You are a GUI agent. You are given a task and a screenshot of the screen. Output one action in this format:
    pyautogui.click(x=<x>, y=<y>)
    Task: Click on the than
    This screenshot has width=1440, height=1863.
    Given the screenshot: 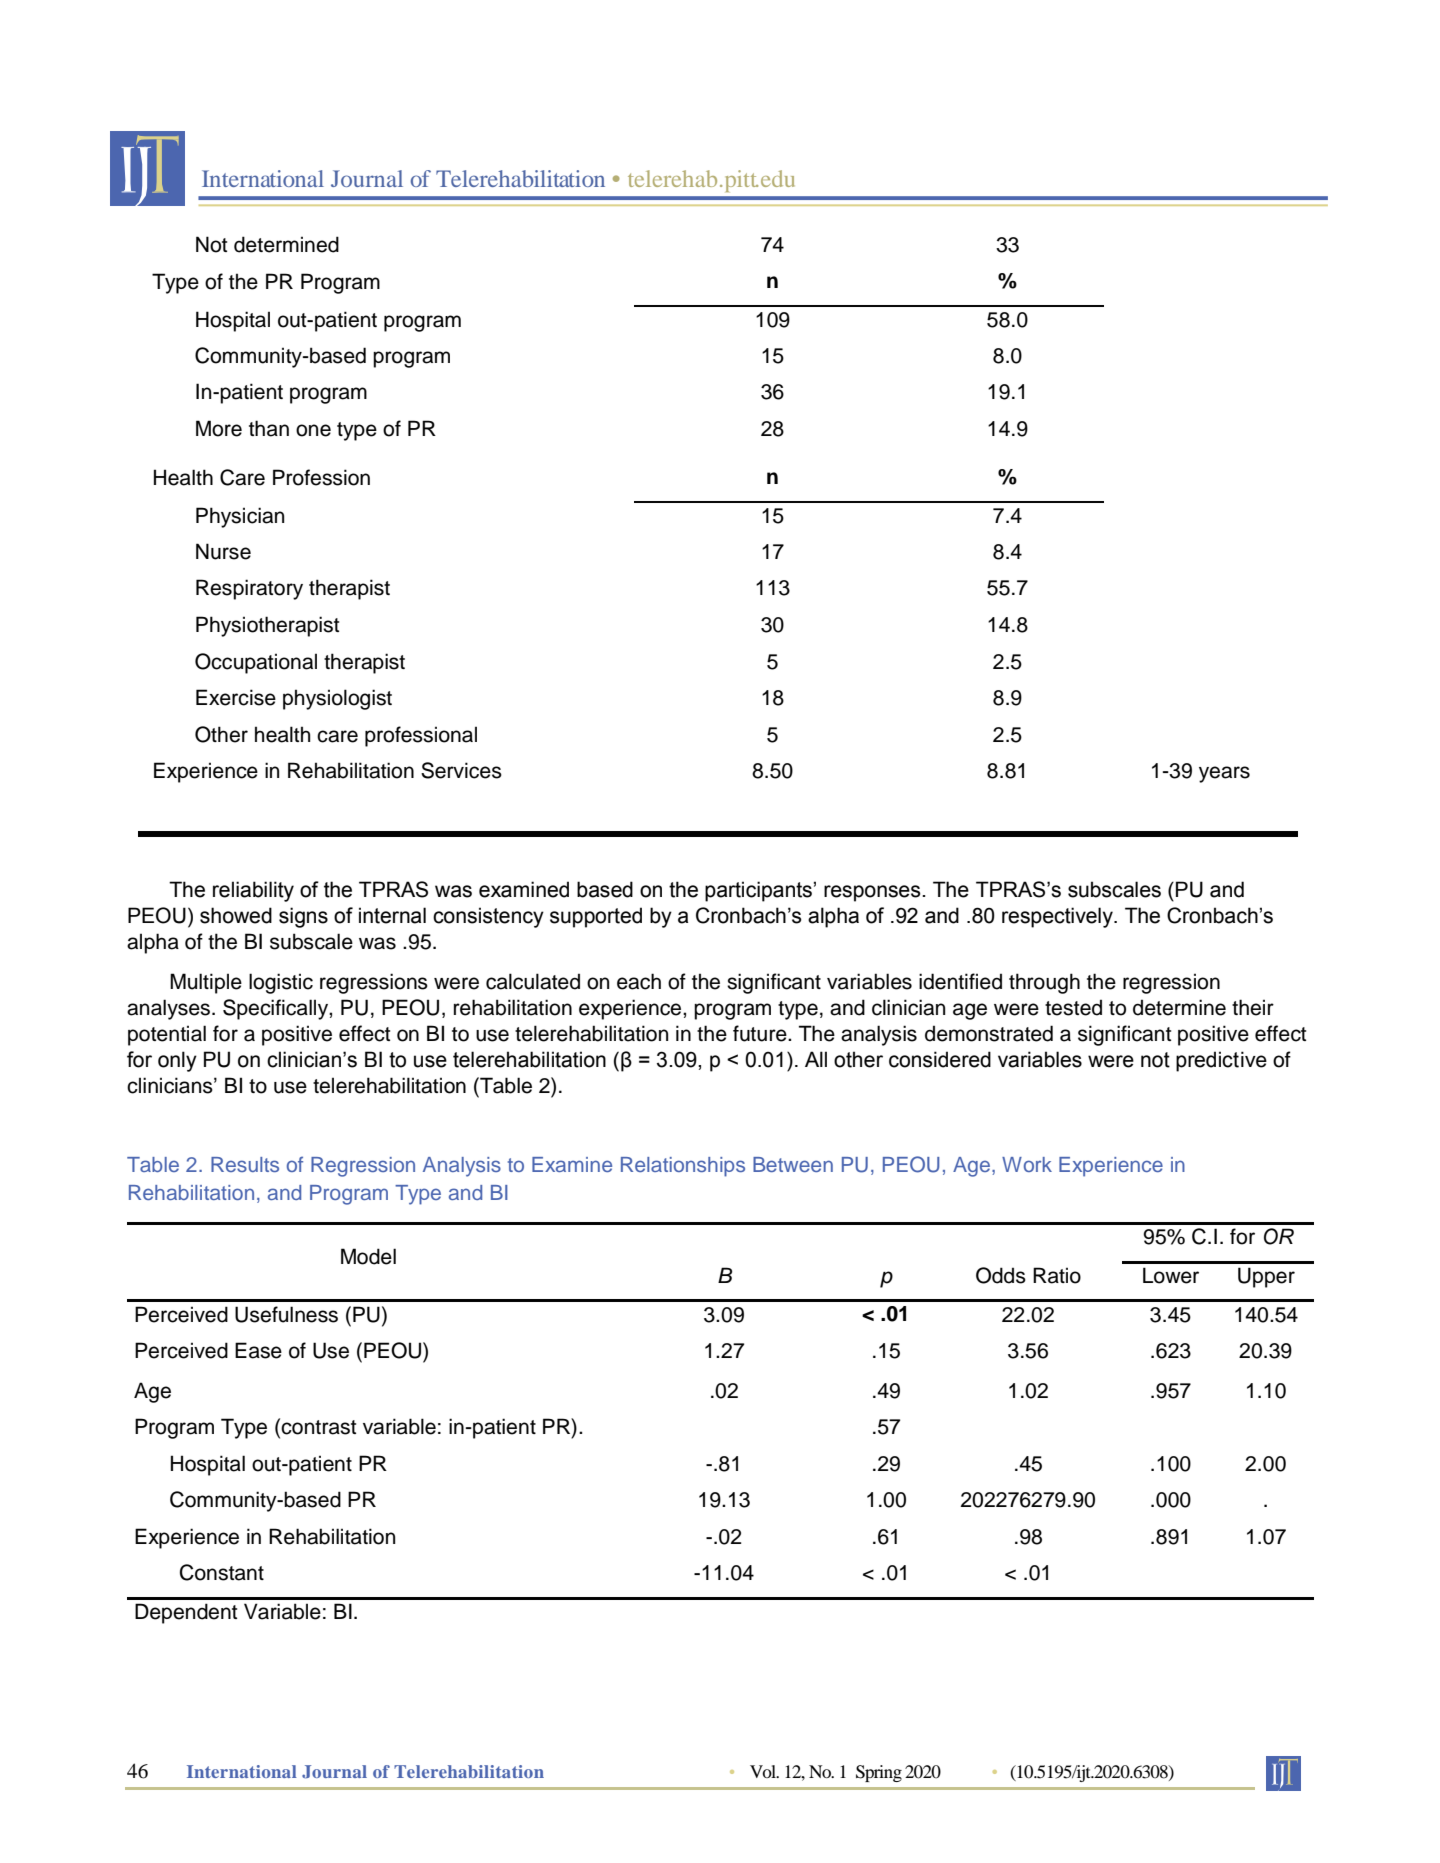 What is the action you would take?
    pyautogui.click(x=269, y=428)
